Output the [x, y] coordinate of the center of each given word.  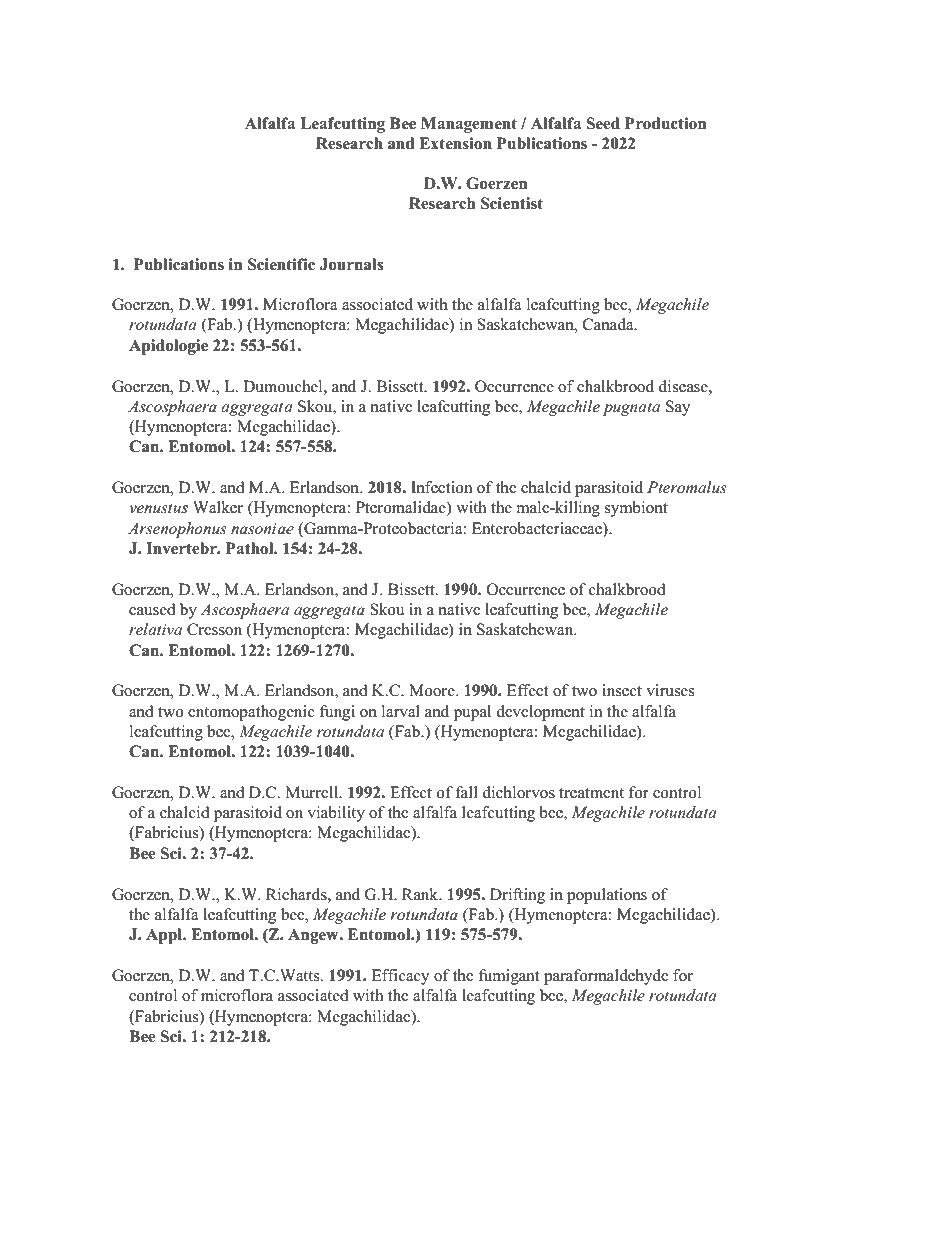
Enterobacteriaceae [538, 528]
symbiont [636, 509]
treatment [591, 793]
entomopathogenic [251, 713]
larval [401, 711]
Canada [609, 324]
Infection [441, 487]
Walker [218, 507]
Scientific [281, 264]
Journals [351, 264]
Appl [165, 936]
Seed [603, 123]
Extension [455, 143]
